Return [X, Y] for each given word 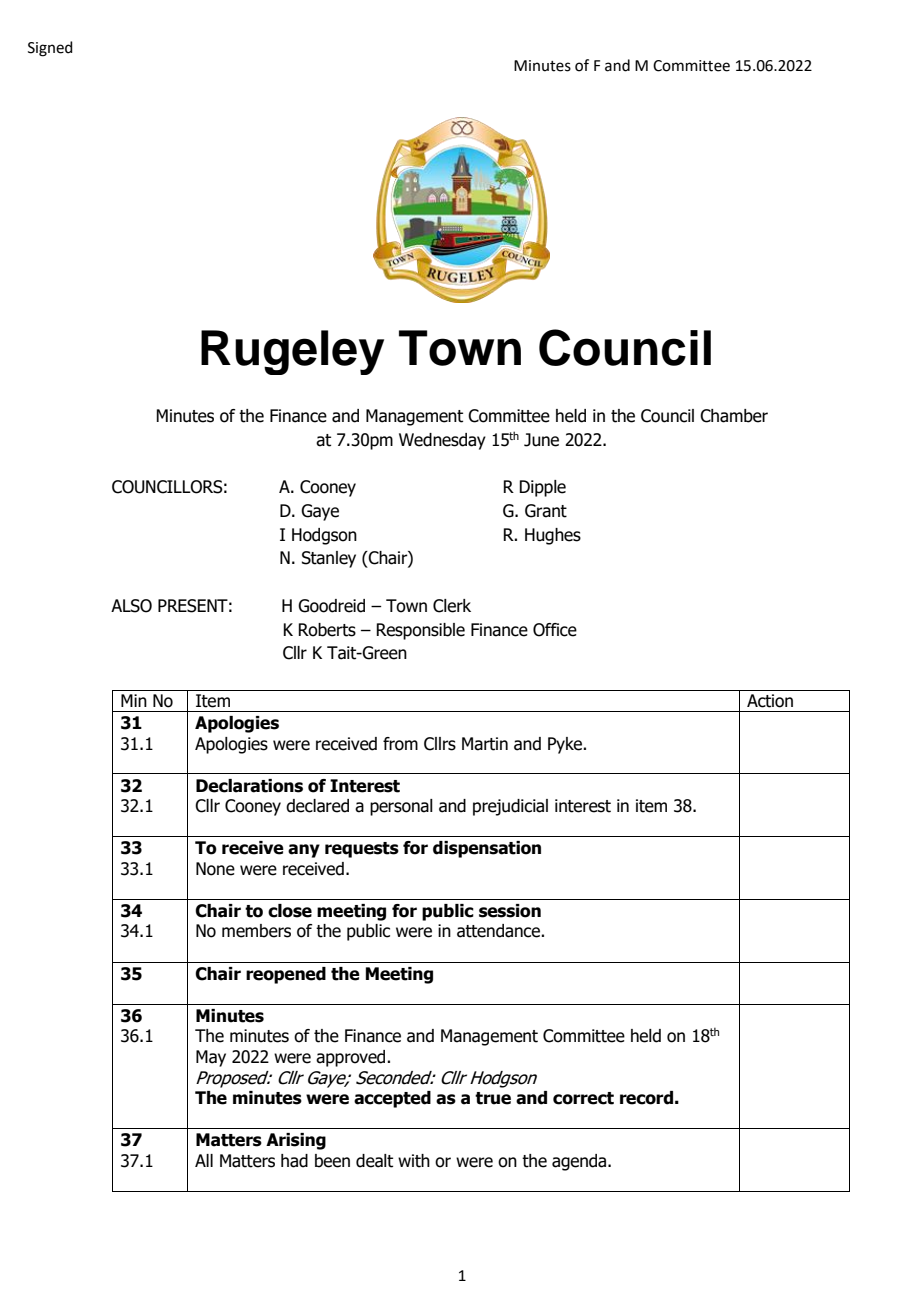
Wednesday [442, 441]
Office [555, 630]
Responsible [420, 631]
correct [583, 1098]
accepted [392, 1099]
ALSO [131, 606]
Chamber [734, 416]
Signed [50, 49]
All [204, 1160]
